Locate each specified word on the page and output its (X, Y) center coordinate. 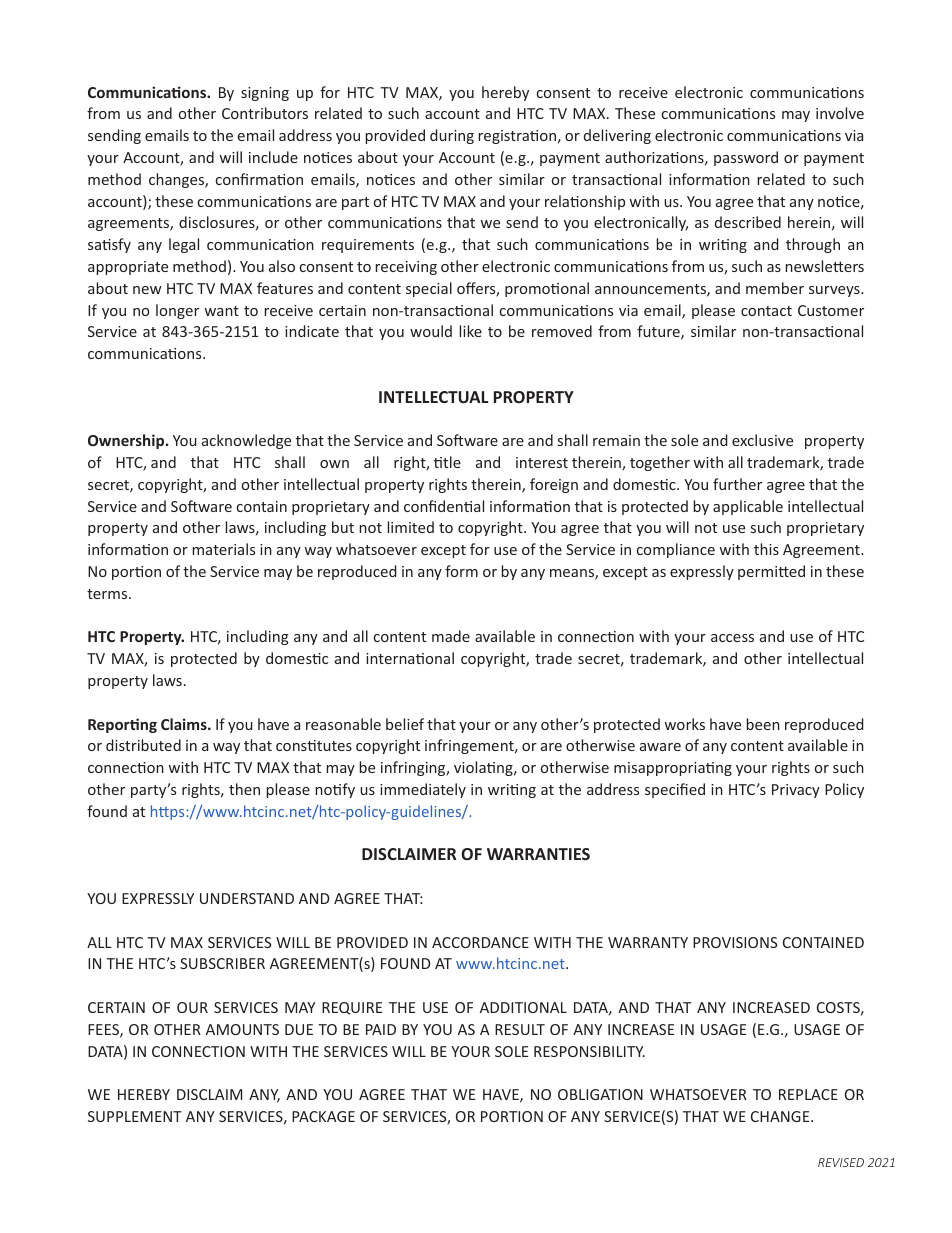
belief (405, 724)
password (746, 158)
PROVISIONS (735, 942)
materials (223, 549)
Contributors (265, 113)
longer (177, 311)
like (470, 331)
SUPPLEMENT (135, 1116)
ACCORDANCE (480, 942)
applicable (748, 507)
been (763, 724)
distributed (143, 745)
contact (766, 311)
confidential (444, 506)
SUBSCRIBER (222, 963)
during (452, 136)
